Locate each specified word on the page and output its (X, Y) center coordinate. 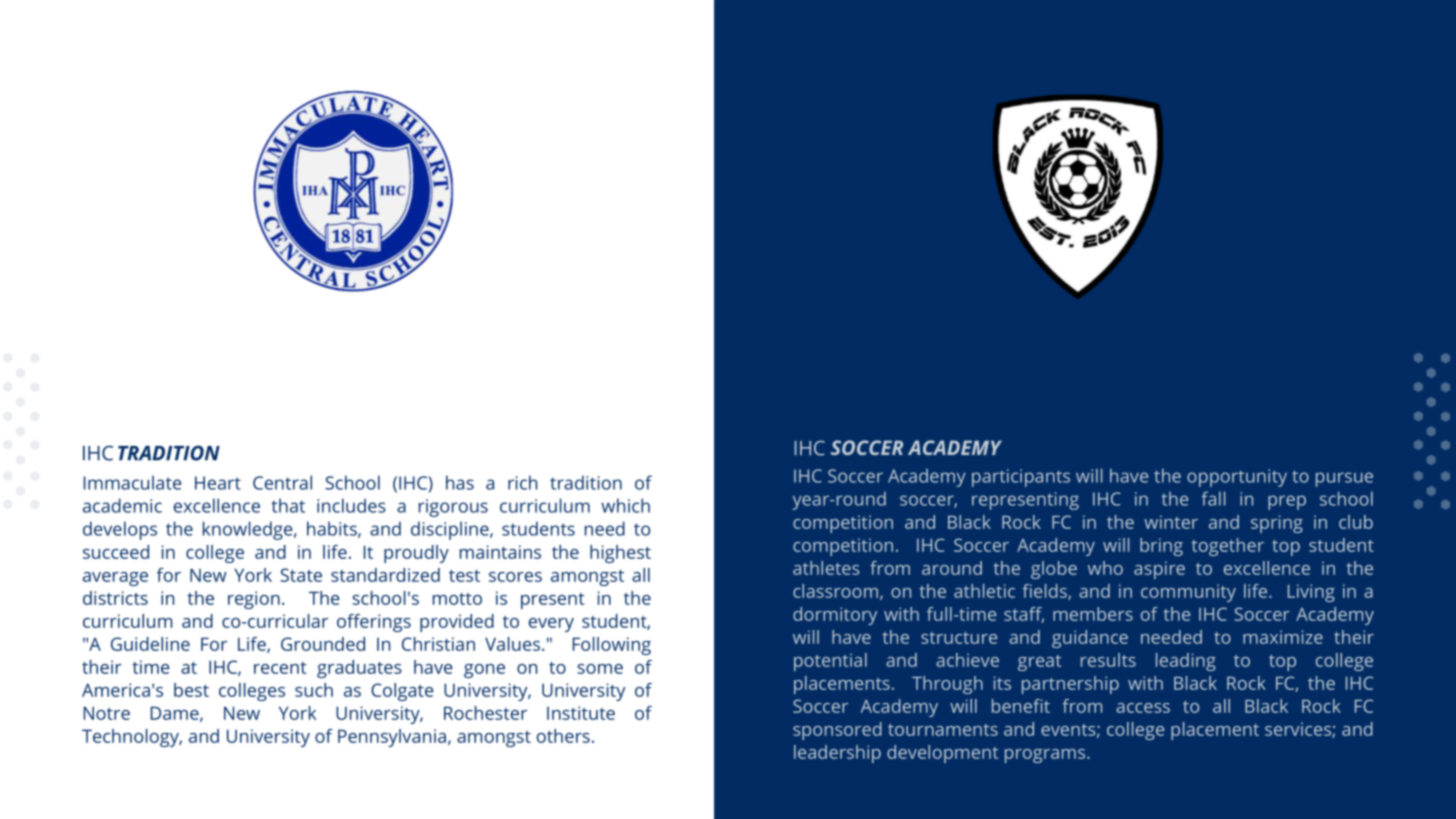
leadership (837, 754)
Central (282, 482)
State (301, 575)
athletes (826, 568)
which (625, 505)
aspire (1159, 570)
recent (280, 668)
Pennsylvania (392, 738)
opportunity (1237, 478)
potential (830, 662)
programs (1046, 756)
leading (1186, 662)
